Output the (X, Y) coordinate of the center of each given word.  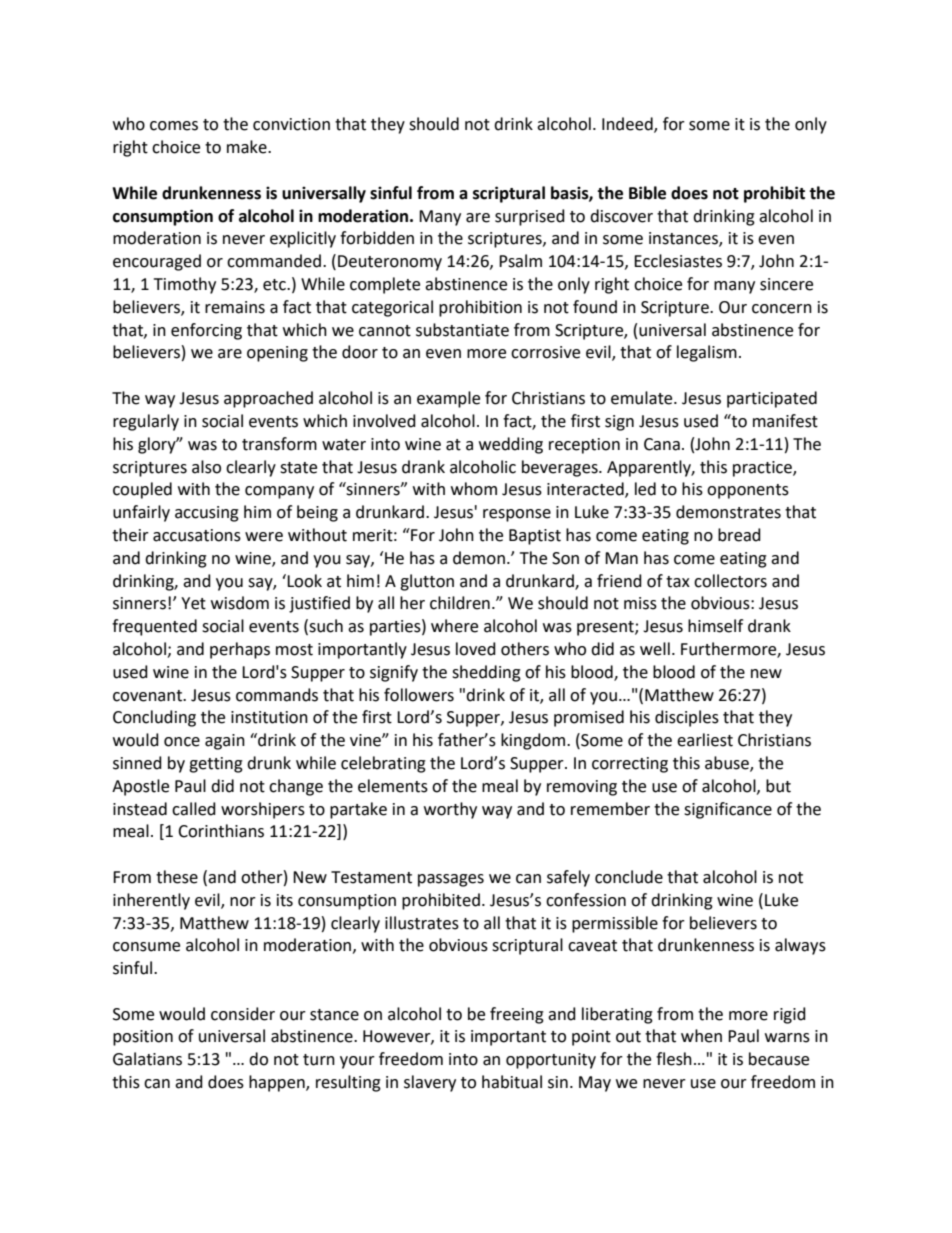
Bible (647, 193)
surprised (530, 217)
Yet (193, 603)
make (248, 147)
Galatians (147, 1059)
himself (715, 626)
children (460, 603)
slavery (430, 1083)
